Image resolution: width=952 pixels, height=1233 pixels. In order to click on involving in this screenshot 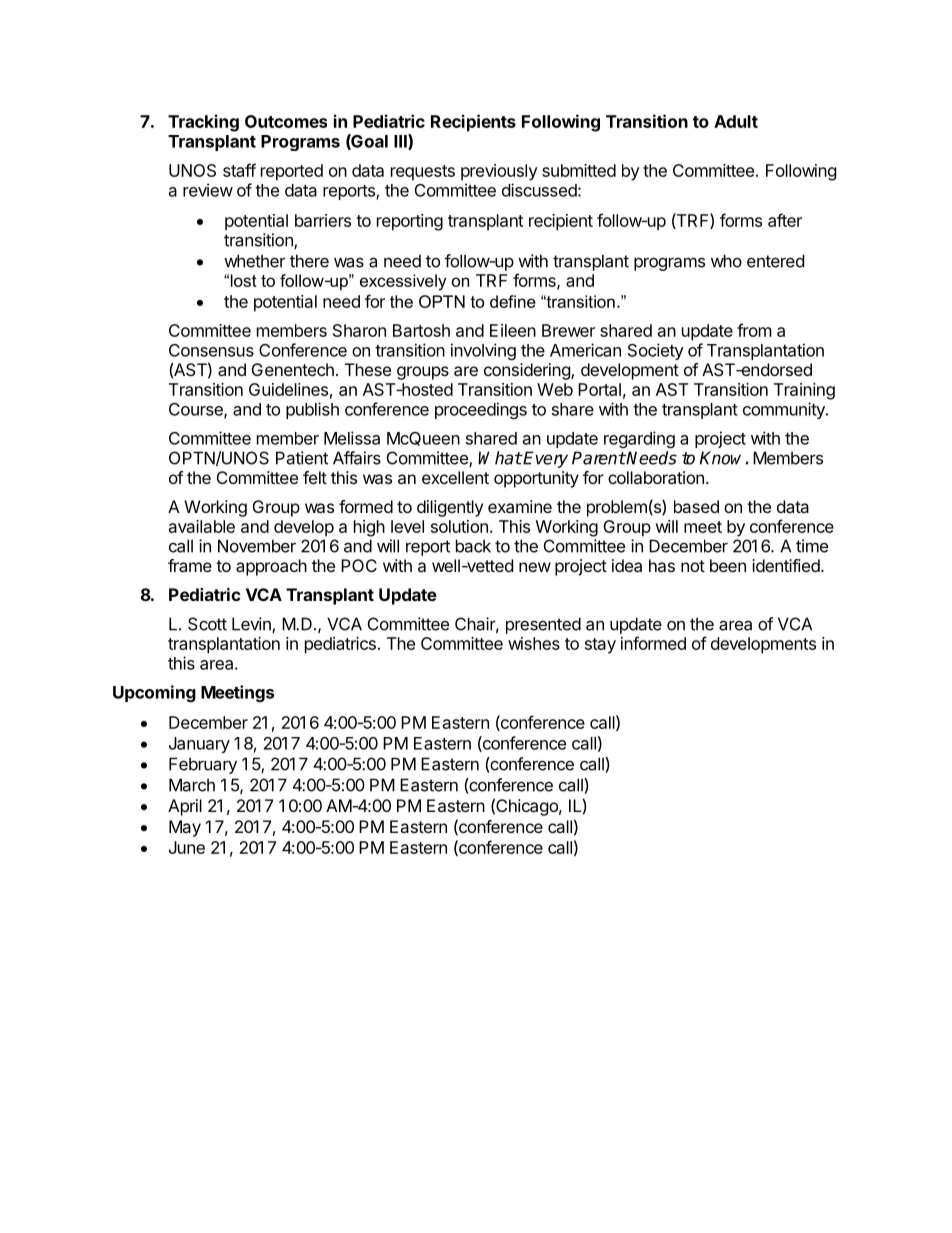, I will do `click(483, 351)`.
